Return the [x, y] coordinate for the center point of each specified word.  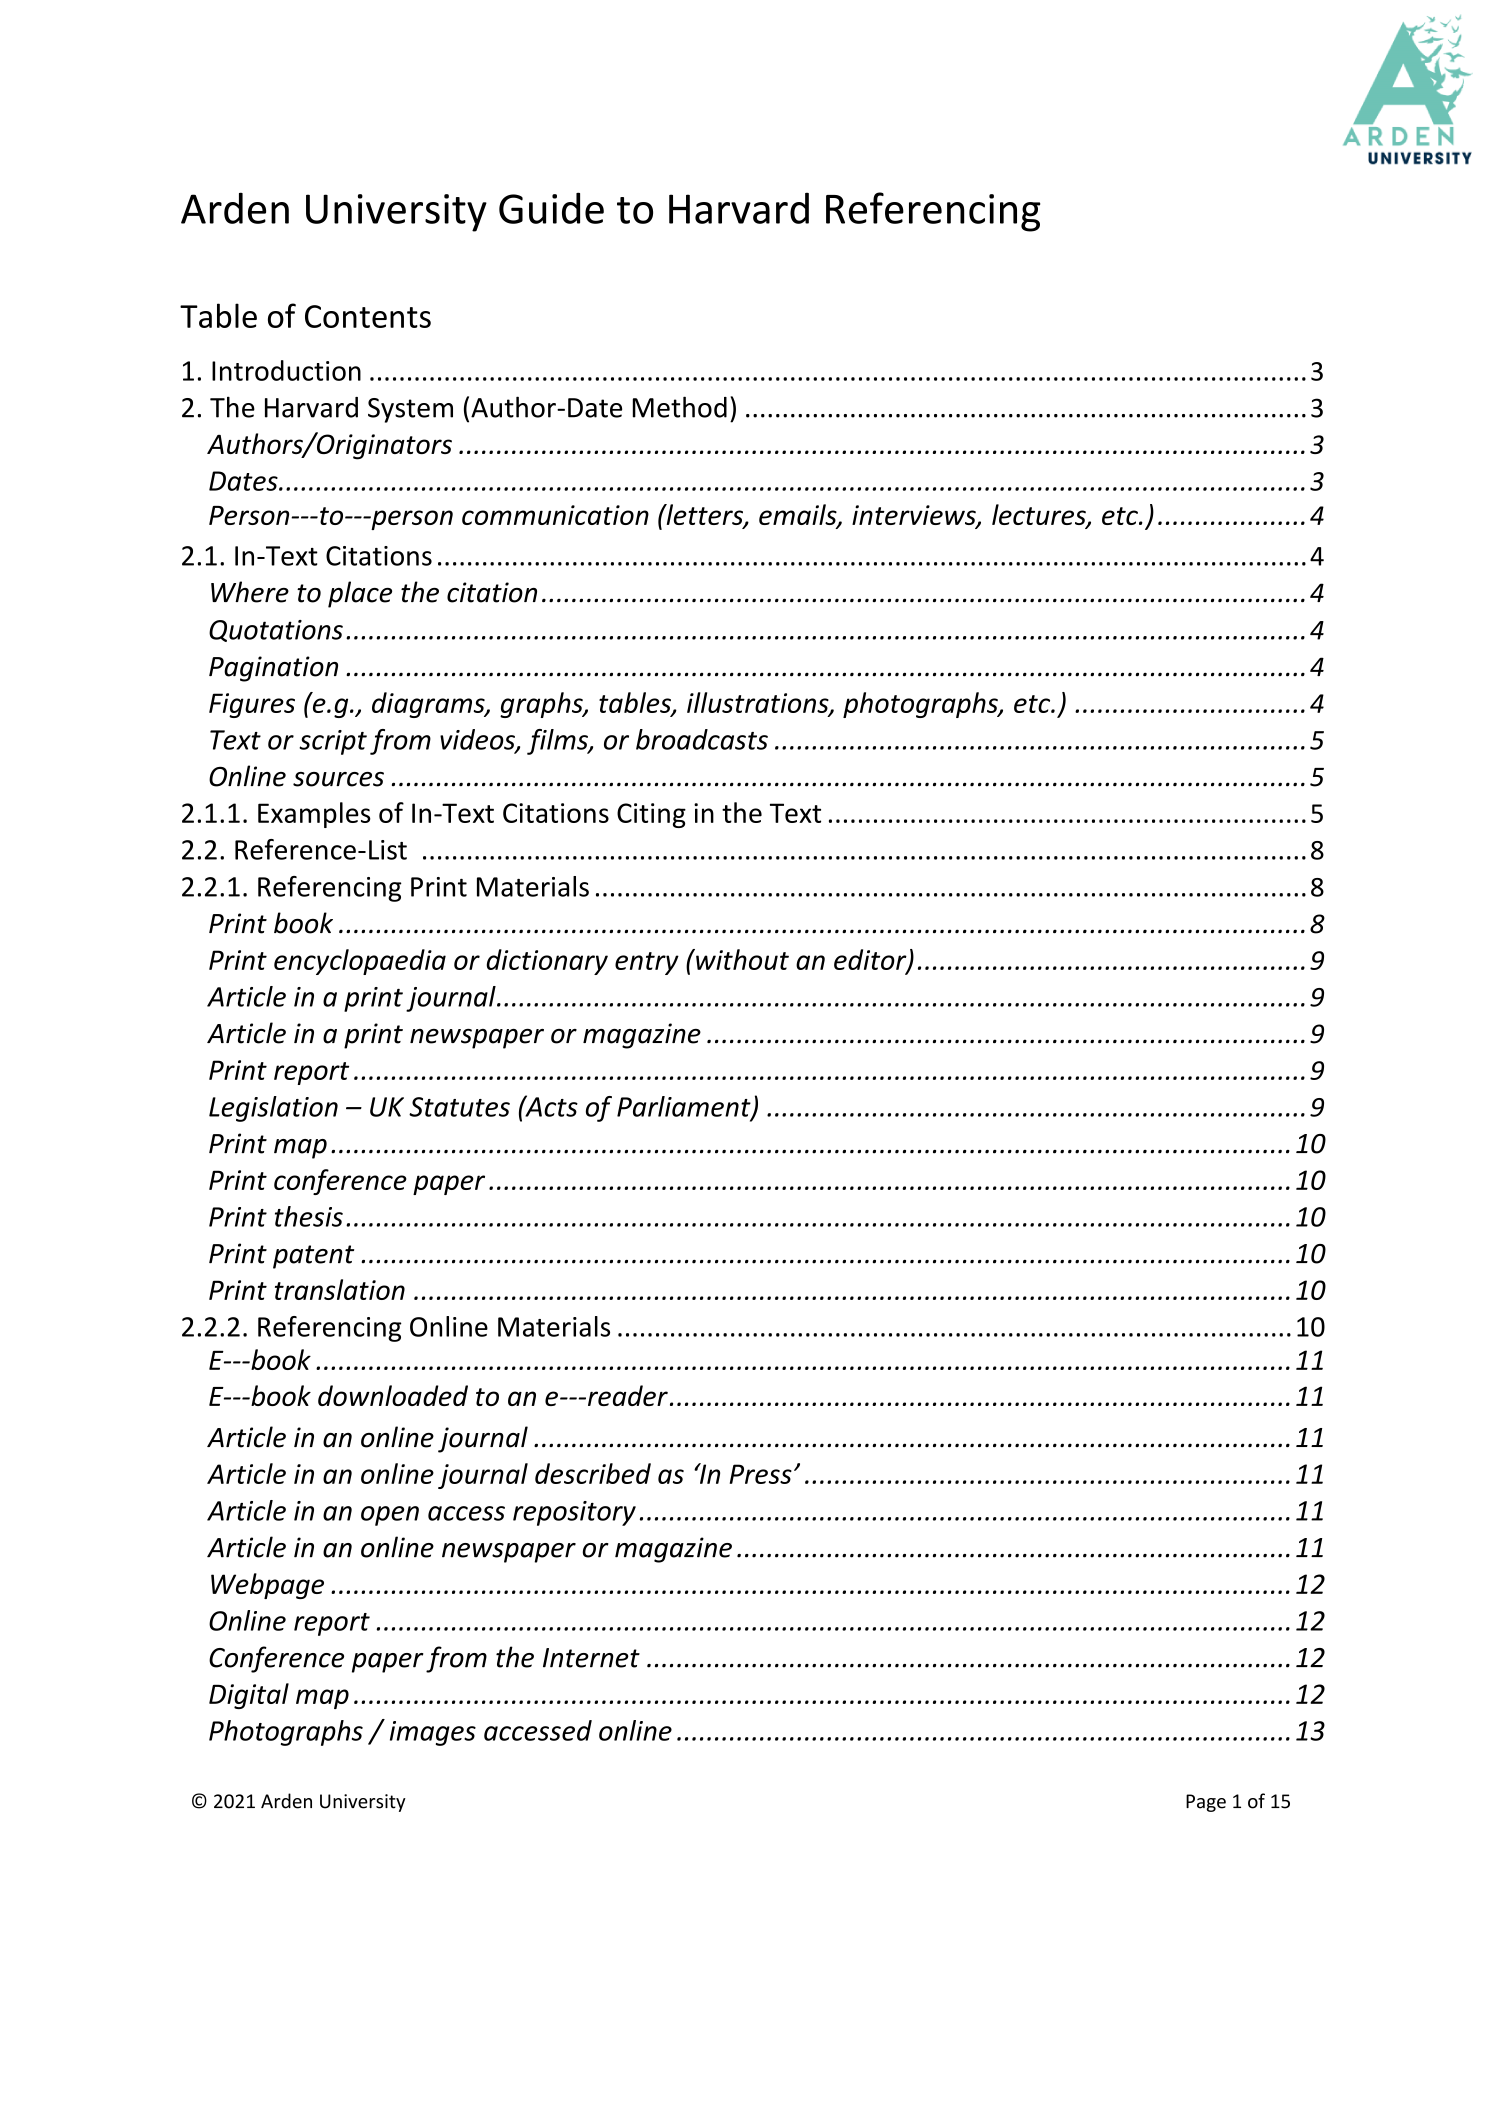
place [360, 594]
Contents [368, 316]
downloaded [393, 1395]
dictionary [547, 962]
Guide [551, 208]
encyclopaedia [360, 962]
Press [761, 1474]
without [741, 959]
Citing [651, 815]
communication [555, 515]
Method [680, 407]
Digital [249, 1696]
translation [340, 1289]
